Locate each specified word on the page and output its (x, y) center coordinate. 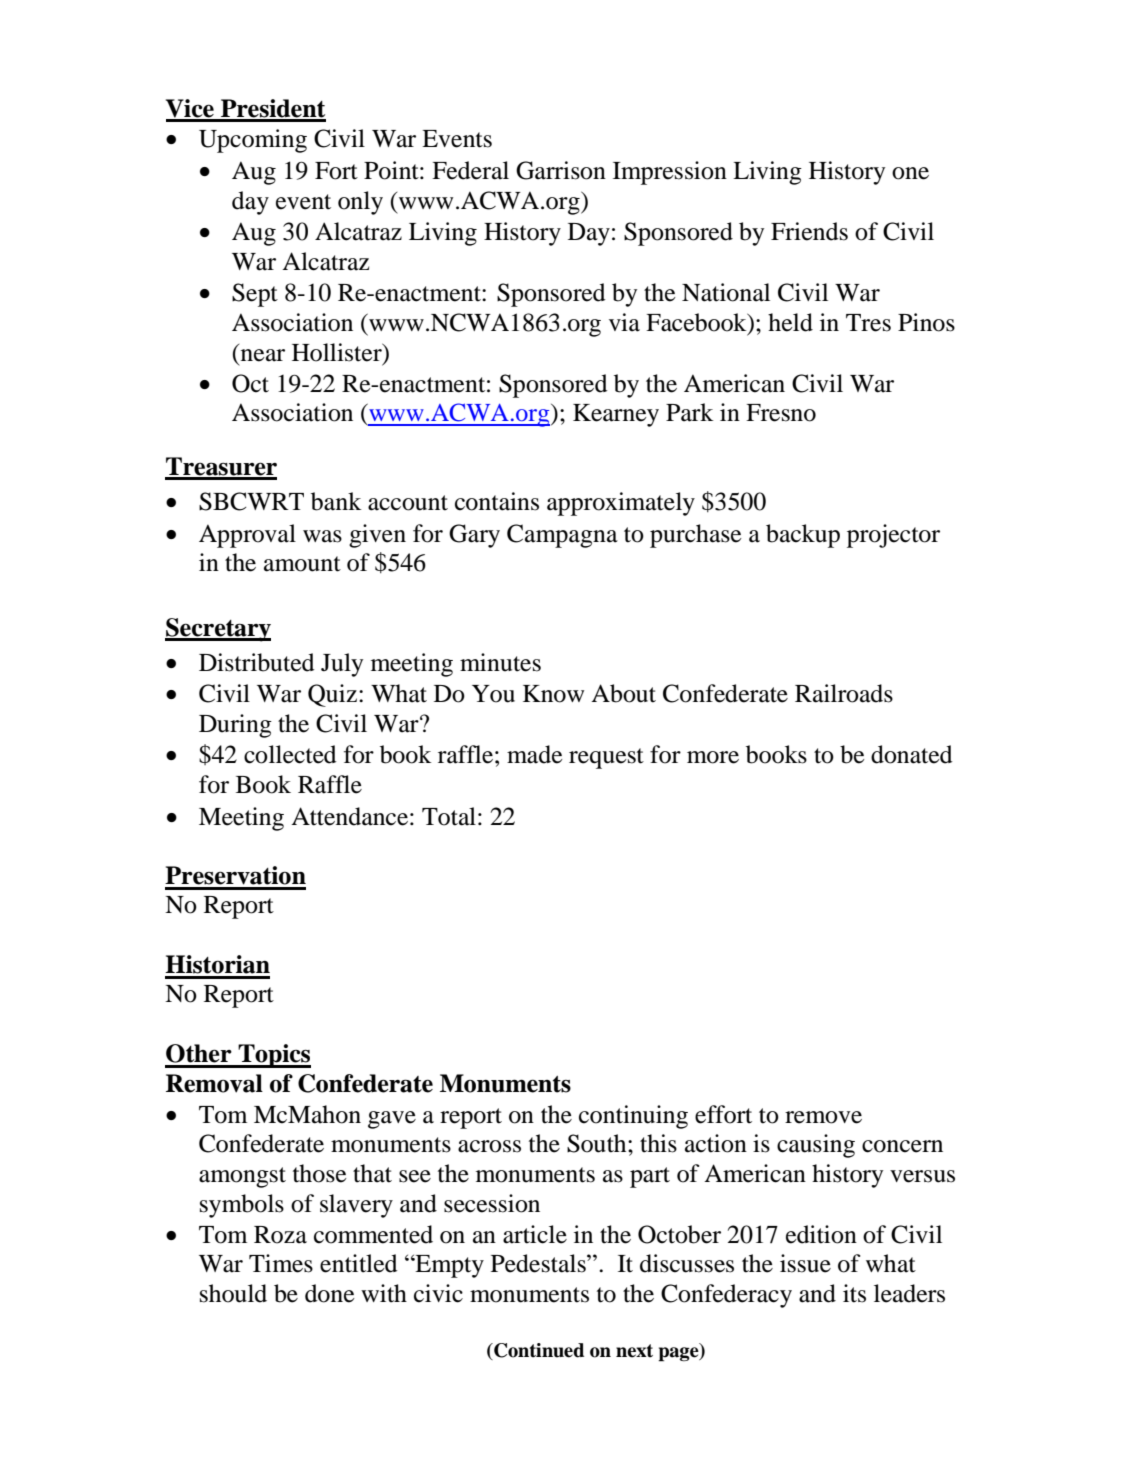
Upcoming (253, 141)
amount (302, 564)
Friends (809, 231)
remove (823, 1117)
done (330, 1293)
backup (803, 536)
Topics (273, 1056)
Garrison (561, 170)
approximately (621, 504)
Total (449, 816)
